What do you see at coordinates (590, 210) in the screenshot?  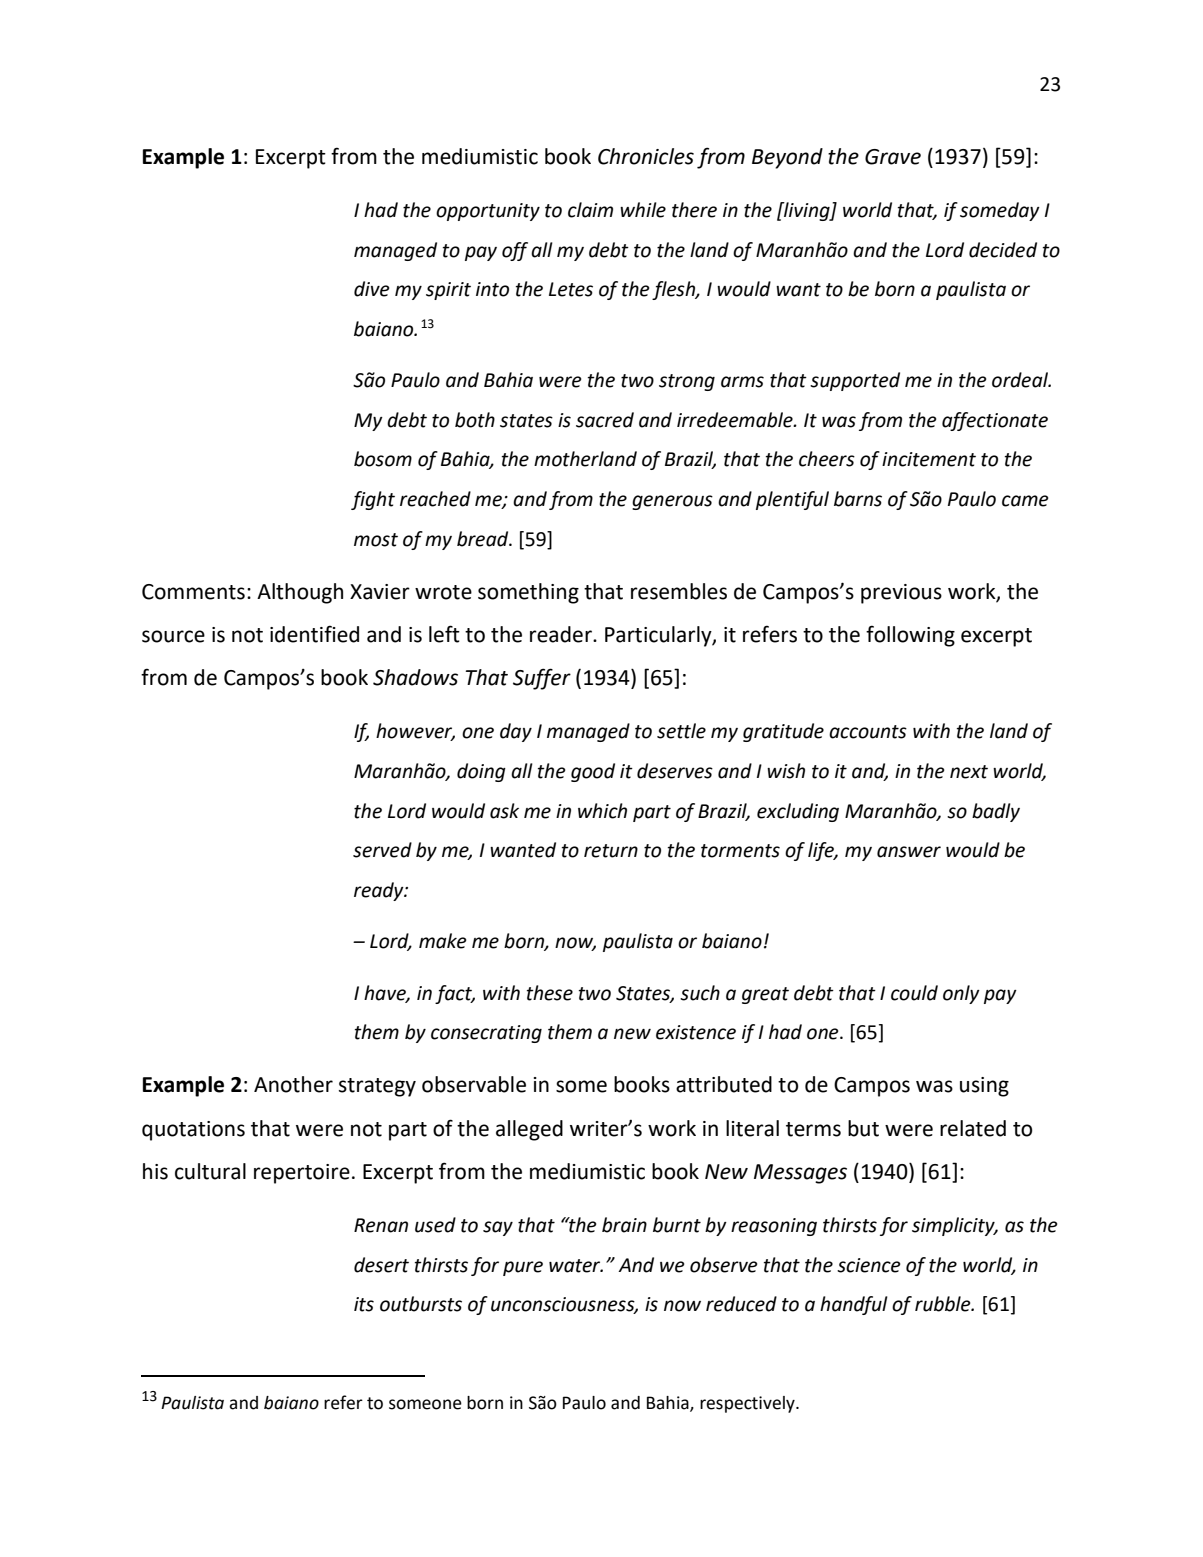 I see `claim` at bounding box center [590, 210].
